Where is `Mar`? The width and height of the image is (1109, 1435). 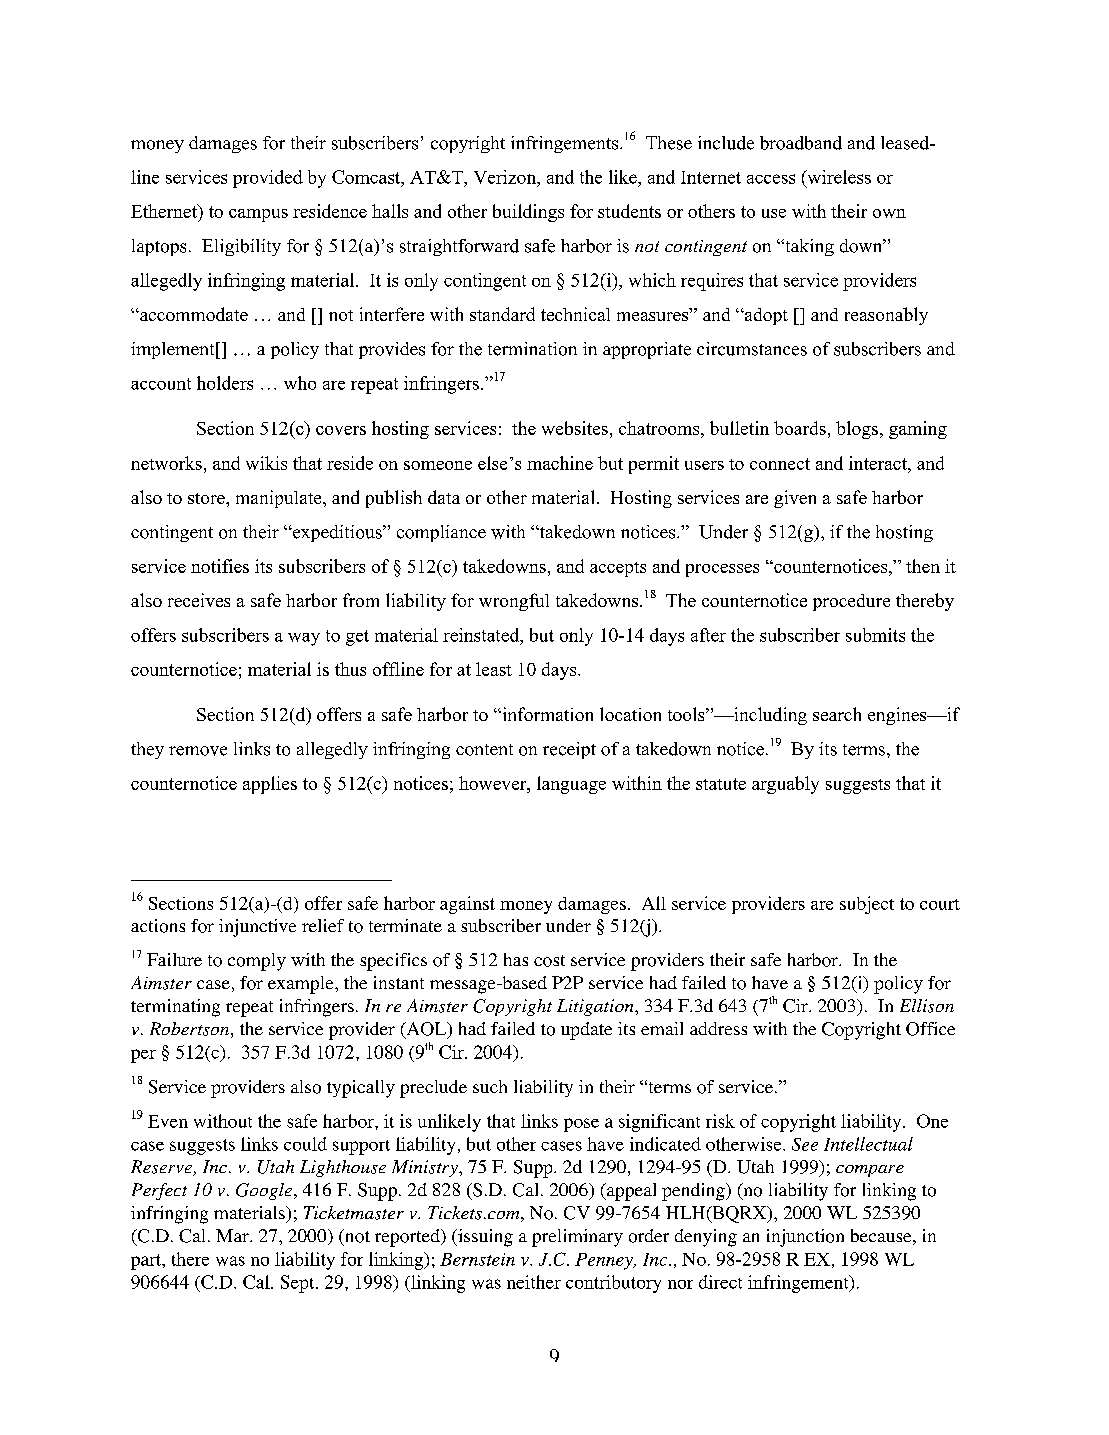
Mar is located at coordinates (233, 1235).
